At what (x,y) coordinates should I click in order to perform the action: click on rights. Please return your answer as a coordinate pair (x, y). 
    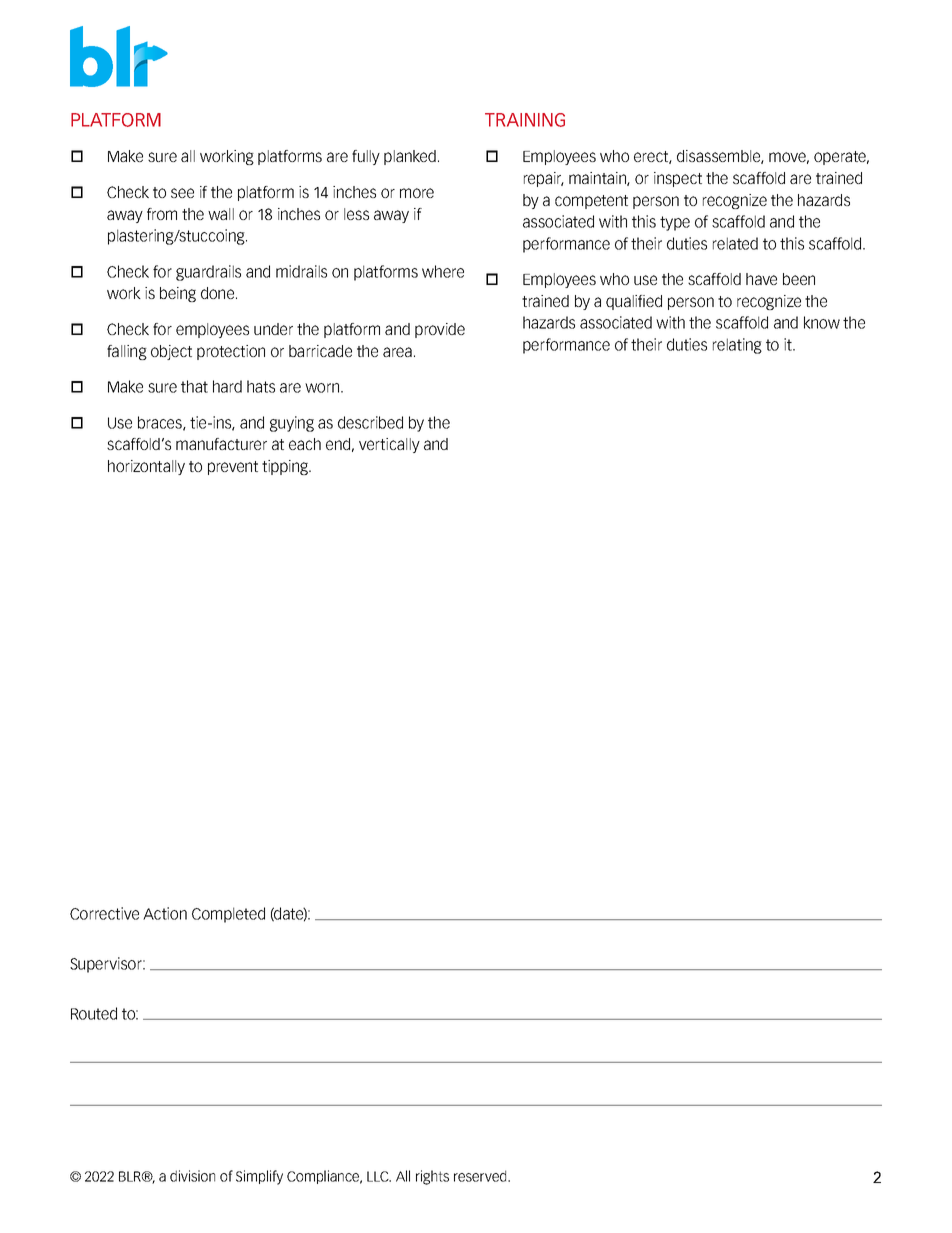
    Looking at the image, I should click on (432, 1177).
